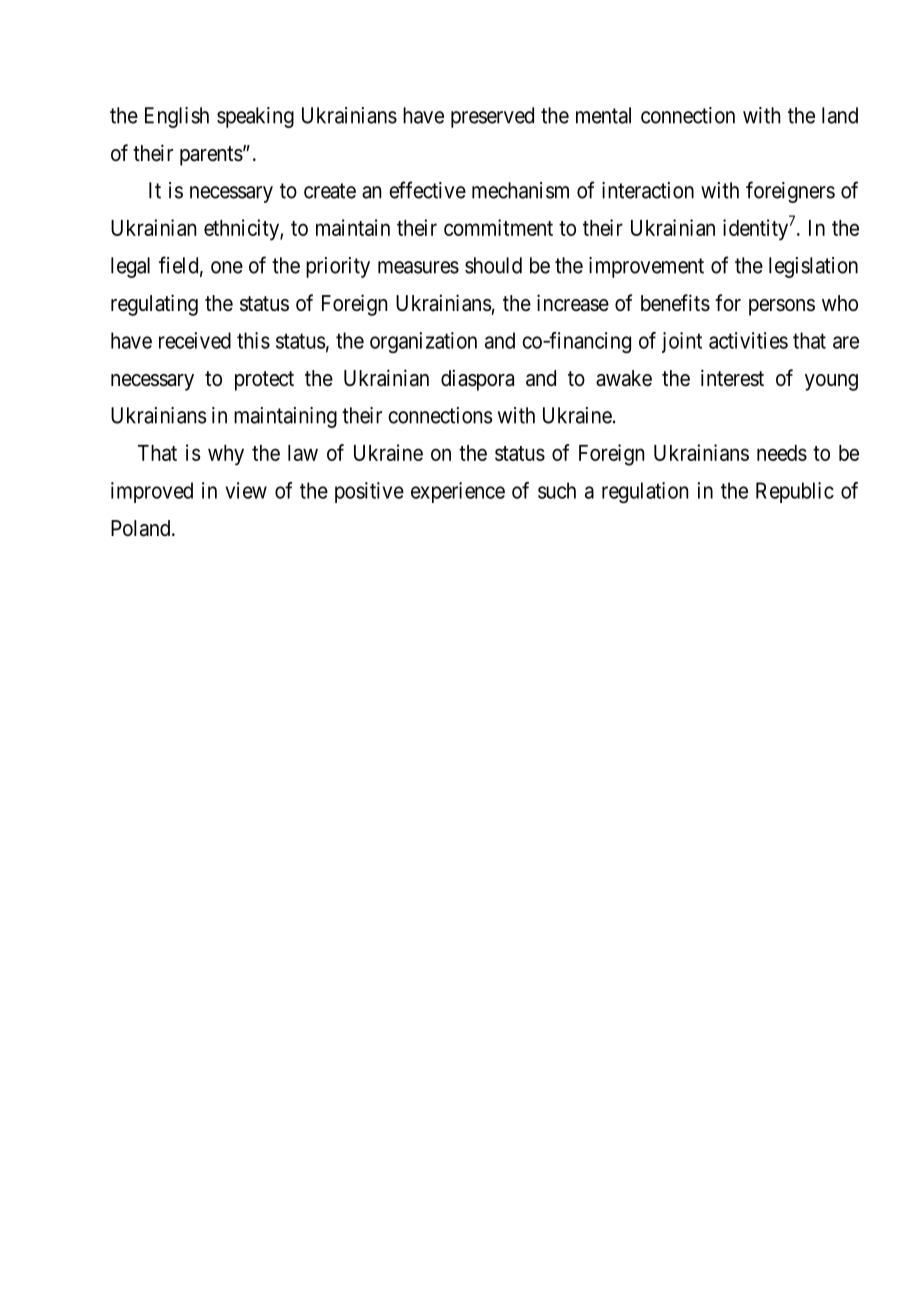 This document has width=924, height=1308. Describe the element at coordinates (492, 117) in the document. I see `preserved` at that location.
